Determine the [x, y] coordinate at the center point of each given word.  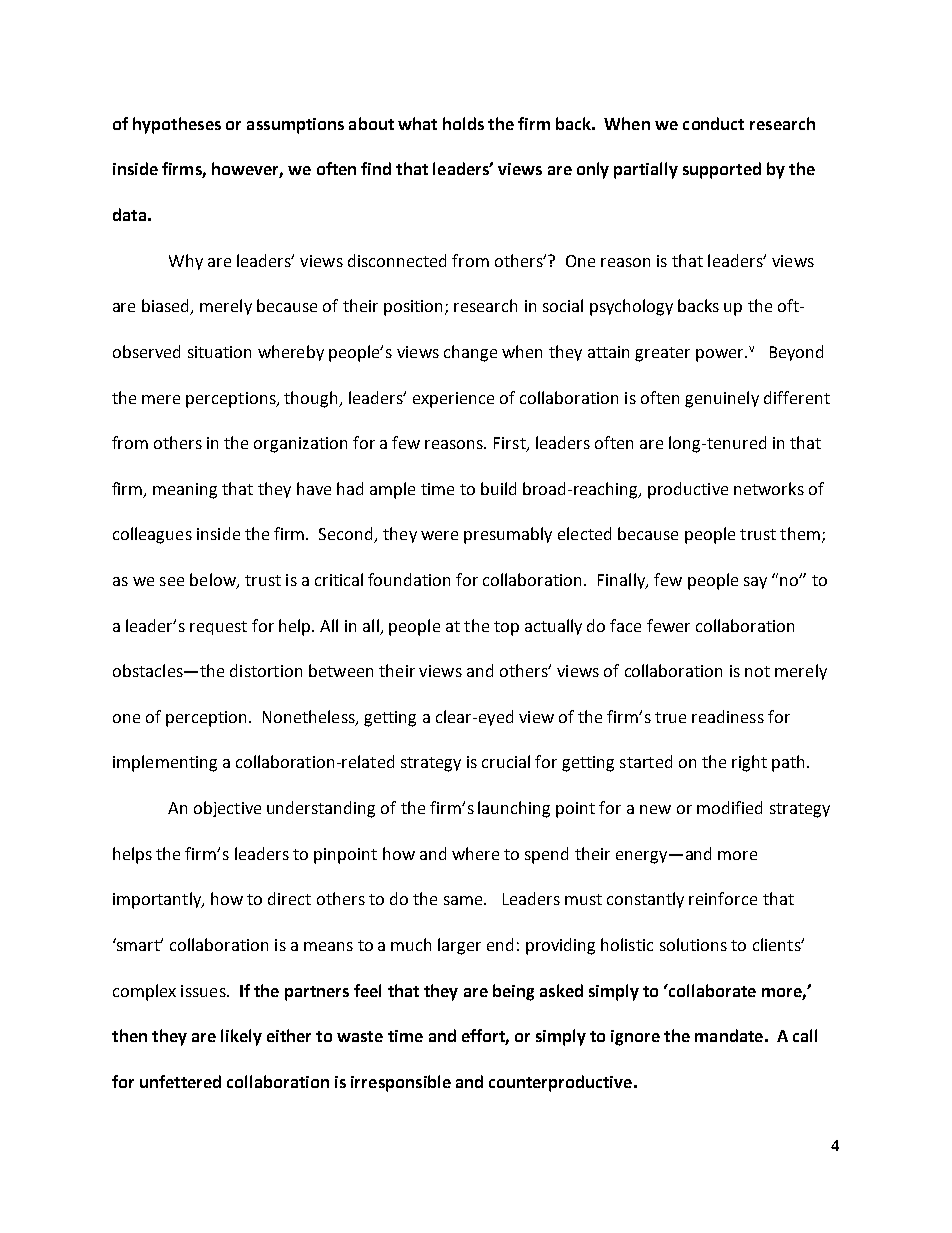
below [214, 581]
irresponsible [401, 1083]
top [506, 628]
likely [241, 1037]
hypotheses [177, 125]
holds [463, 123]
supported [722, 170]
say [755, 583]
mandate [729, 1035]
